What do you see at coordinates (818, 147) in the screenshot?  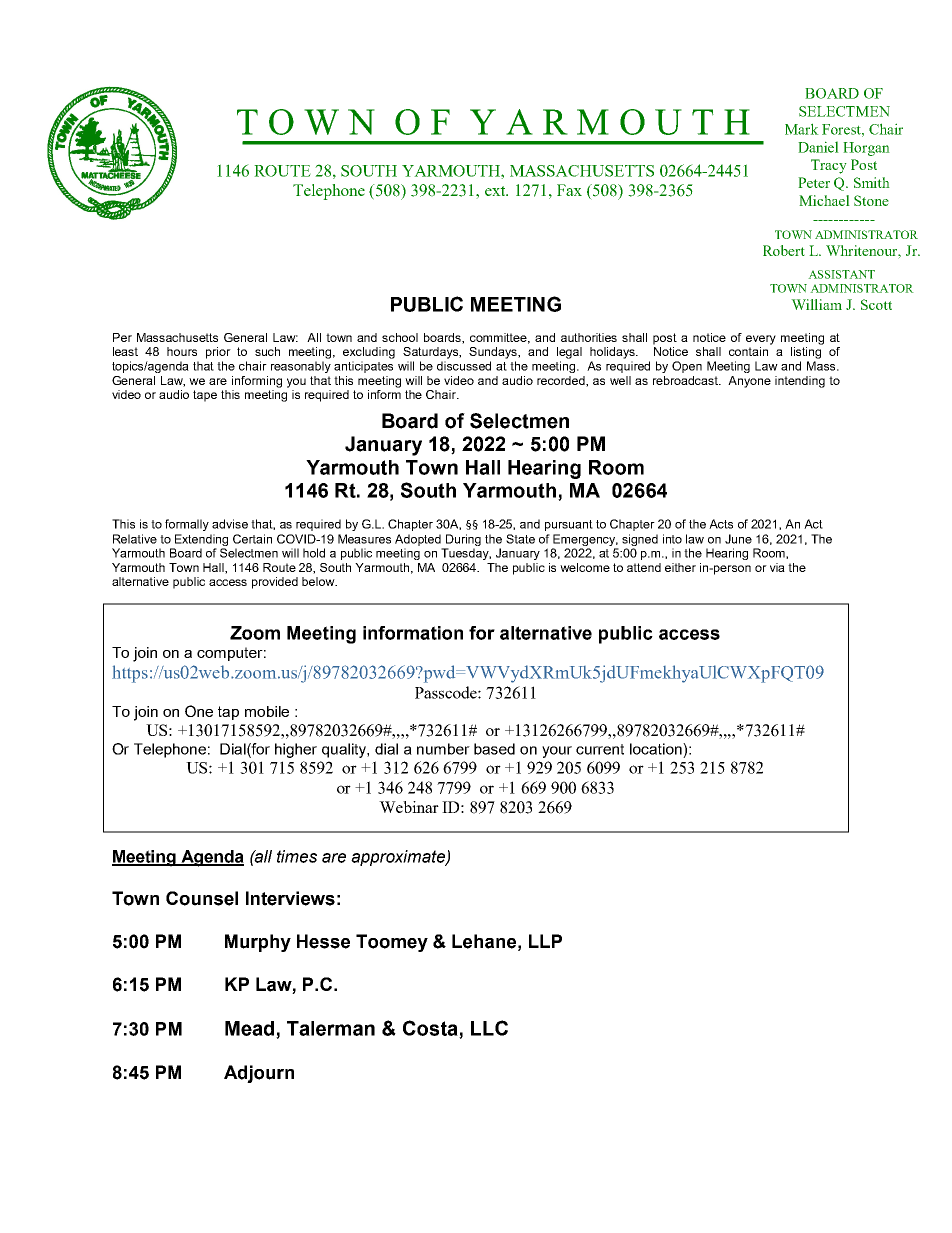 I see `Daniel` at bounding box center [818, 147].
